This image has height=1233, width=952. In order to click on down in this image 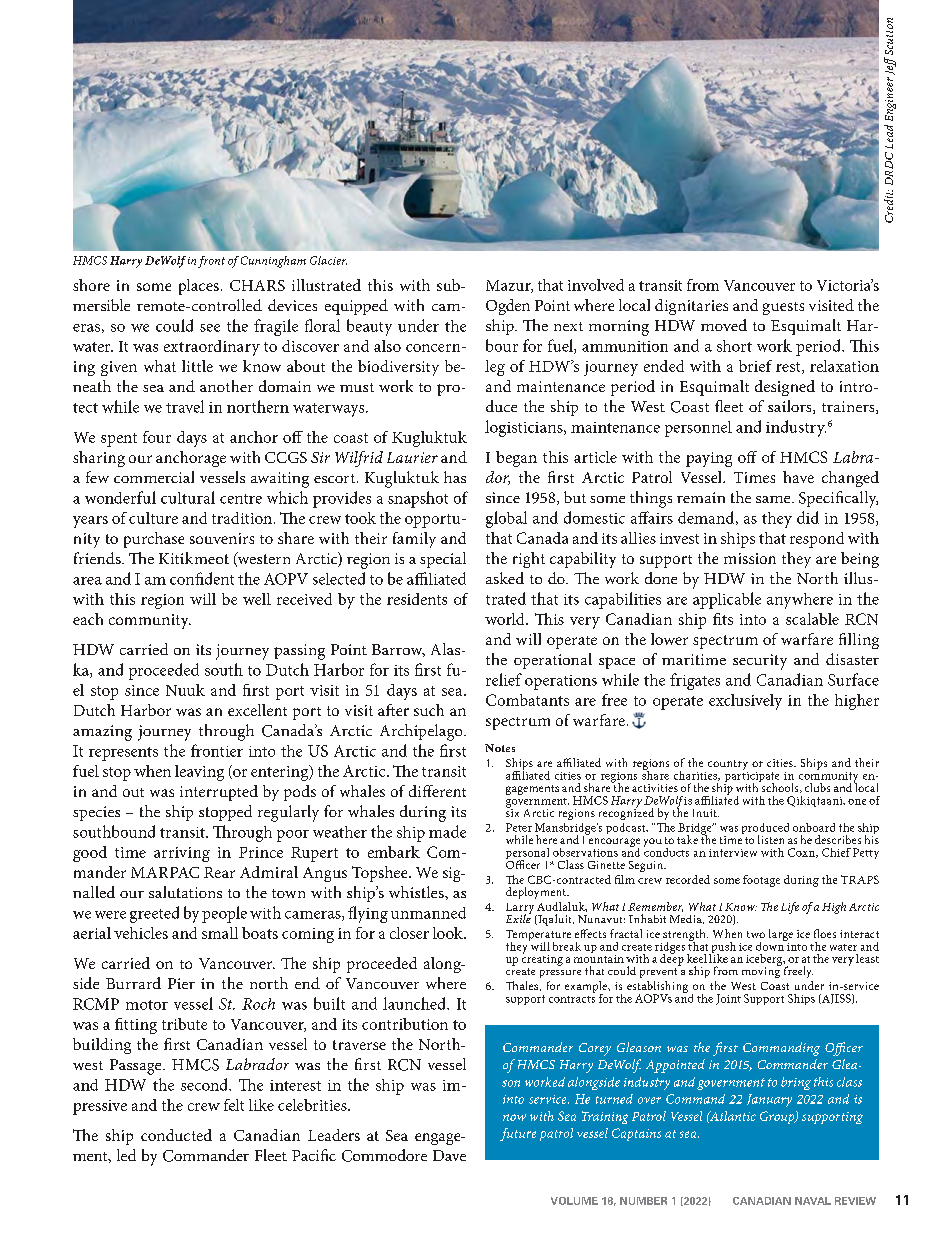, I will do `click(771, 945)`.
